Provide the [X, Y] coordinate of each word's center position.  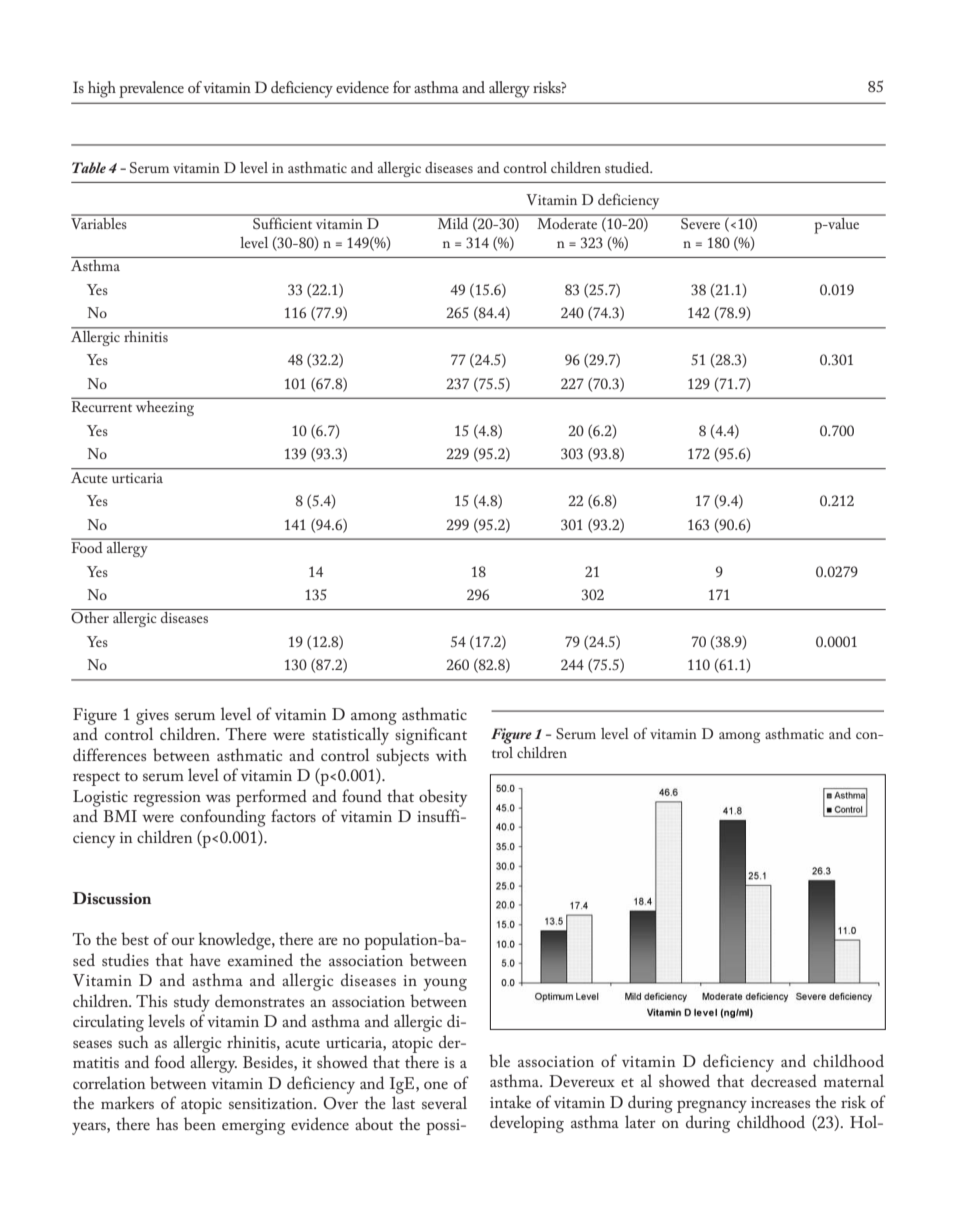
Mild [453, 222]
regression [167, 799]
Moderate [567, 222]
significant [431, 736]
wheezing [165, 407]
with [451, 754]
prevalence [151, 89]
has [167, 1123]
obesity [443, 798]
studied [628, 167]
